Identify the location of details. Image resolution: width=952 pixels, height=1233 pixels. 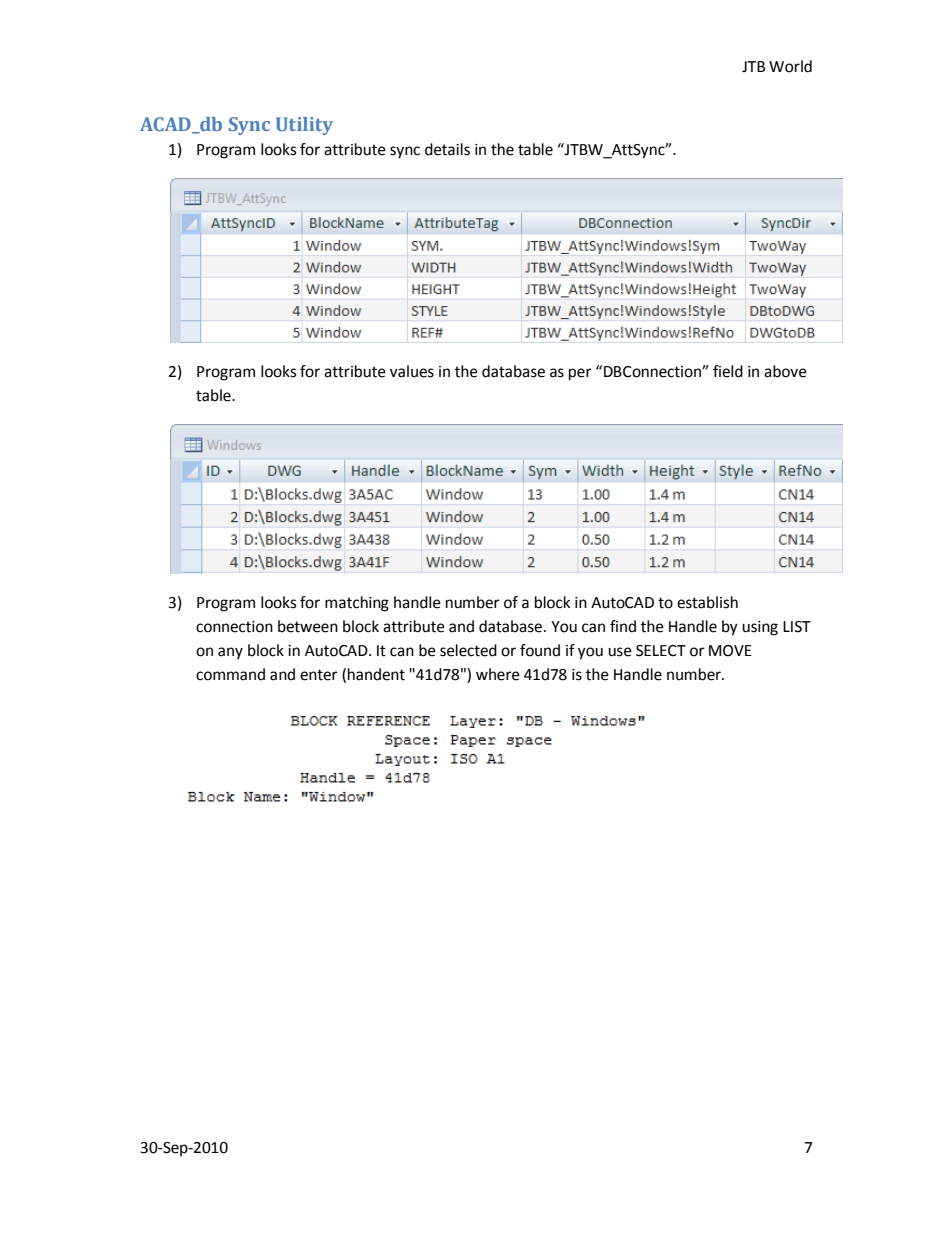
(447, 149).
